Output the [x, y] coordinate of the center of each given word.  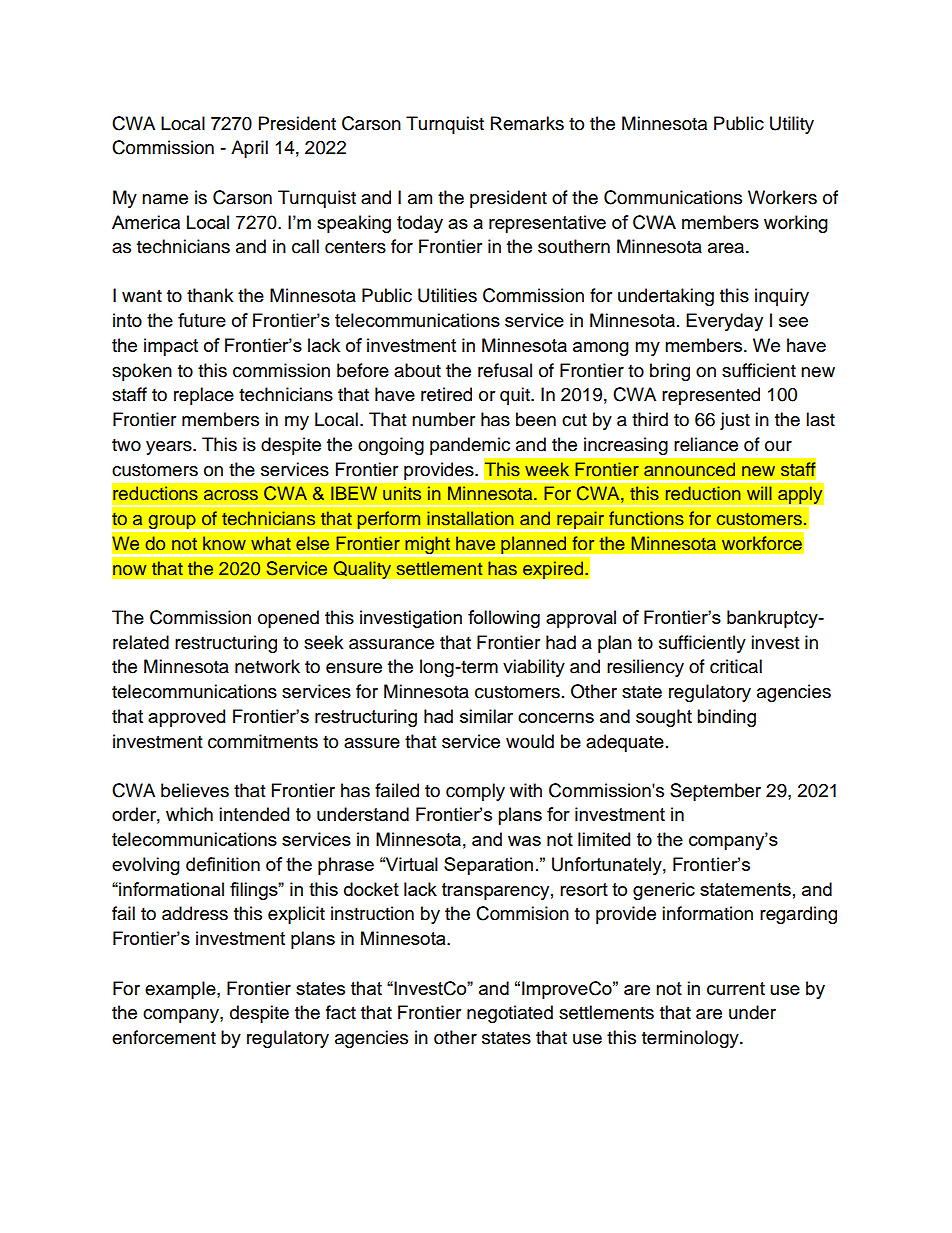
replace [204, 396]
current [736, 988]
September [715, 792]
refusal [505, 370]
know [224, 543]
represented [711, 396]
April [249, 149]
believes [195, 790]
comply [475, 792]
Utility [792, 125]
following [504, 619]
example [181, 990]
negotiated [510, 1014]
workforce [762, 543]
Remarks [527, 123]
